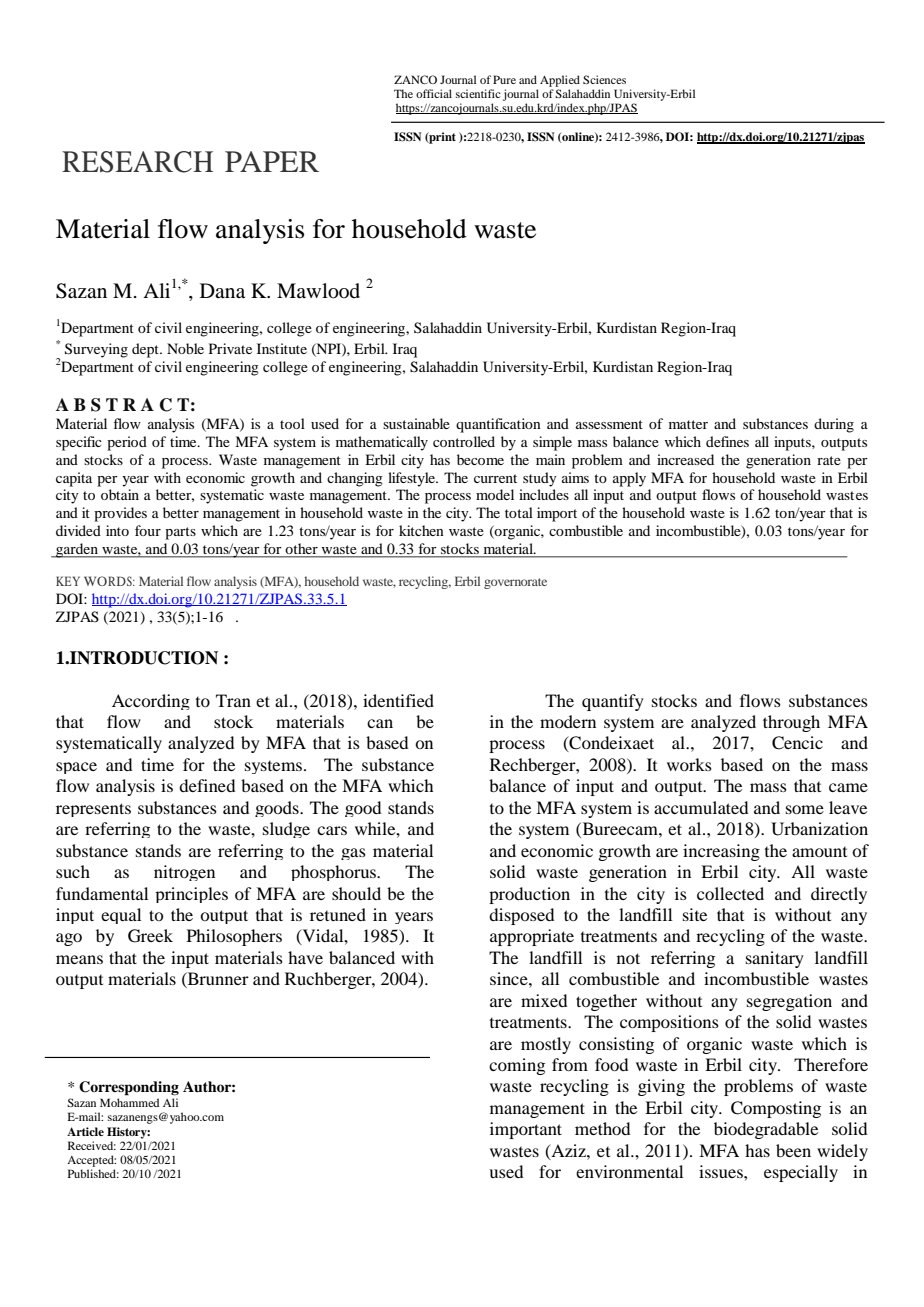  Describe the element at coordinates (137, 162) in the document. I see `RESEARCH` at that location.
